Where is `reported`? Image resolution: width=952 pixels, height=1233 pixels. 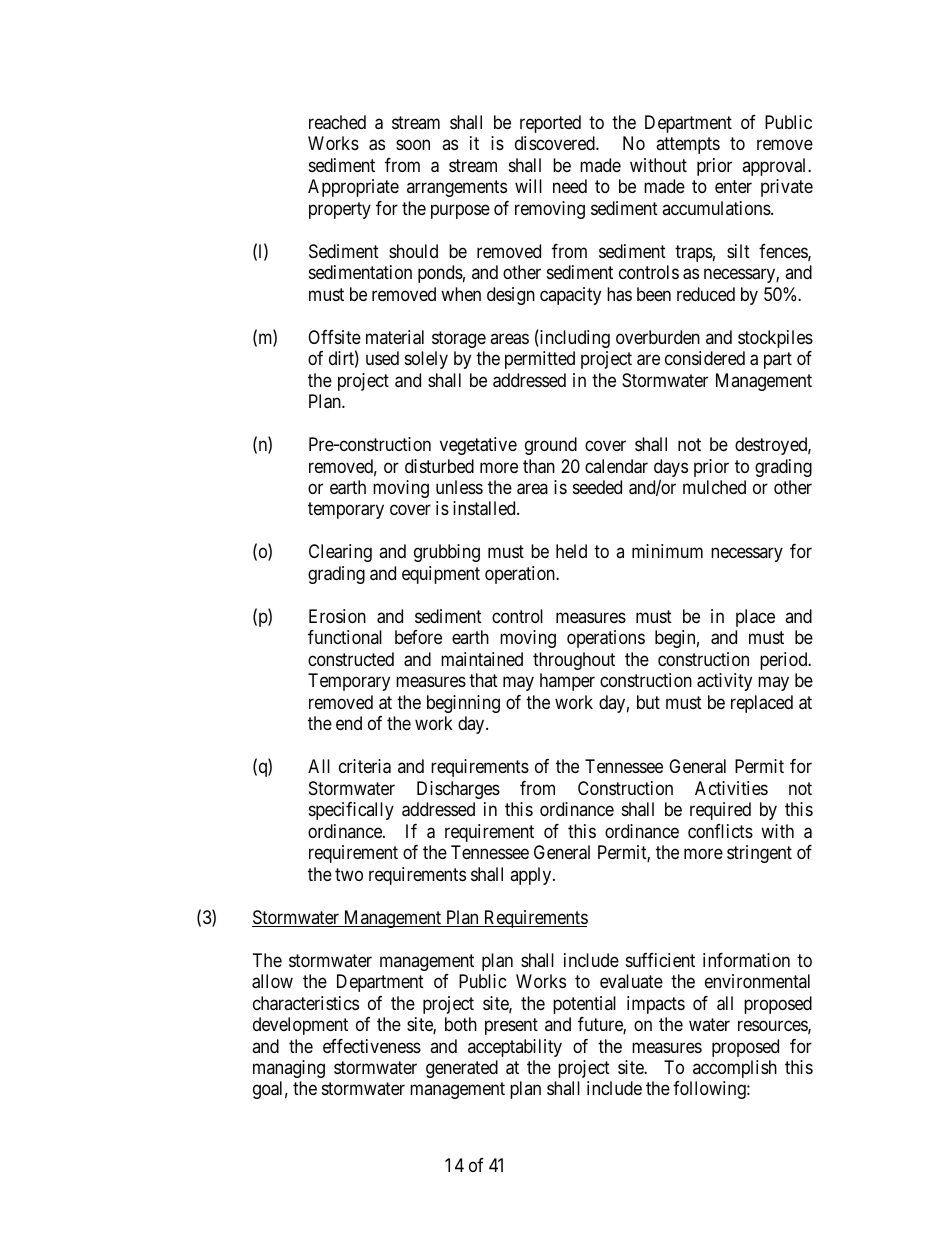 reported is located at coordinates (550, 124).
